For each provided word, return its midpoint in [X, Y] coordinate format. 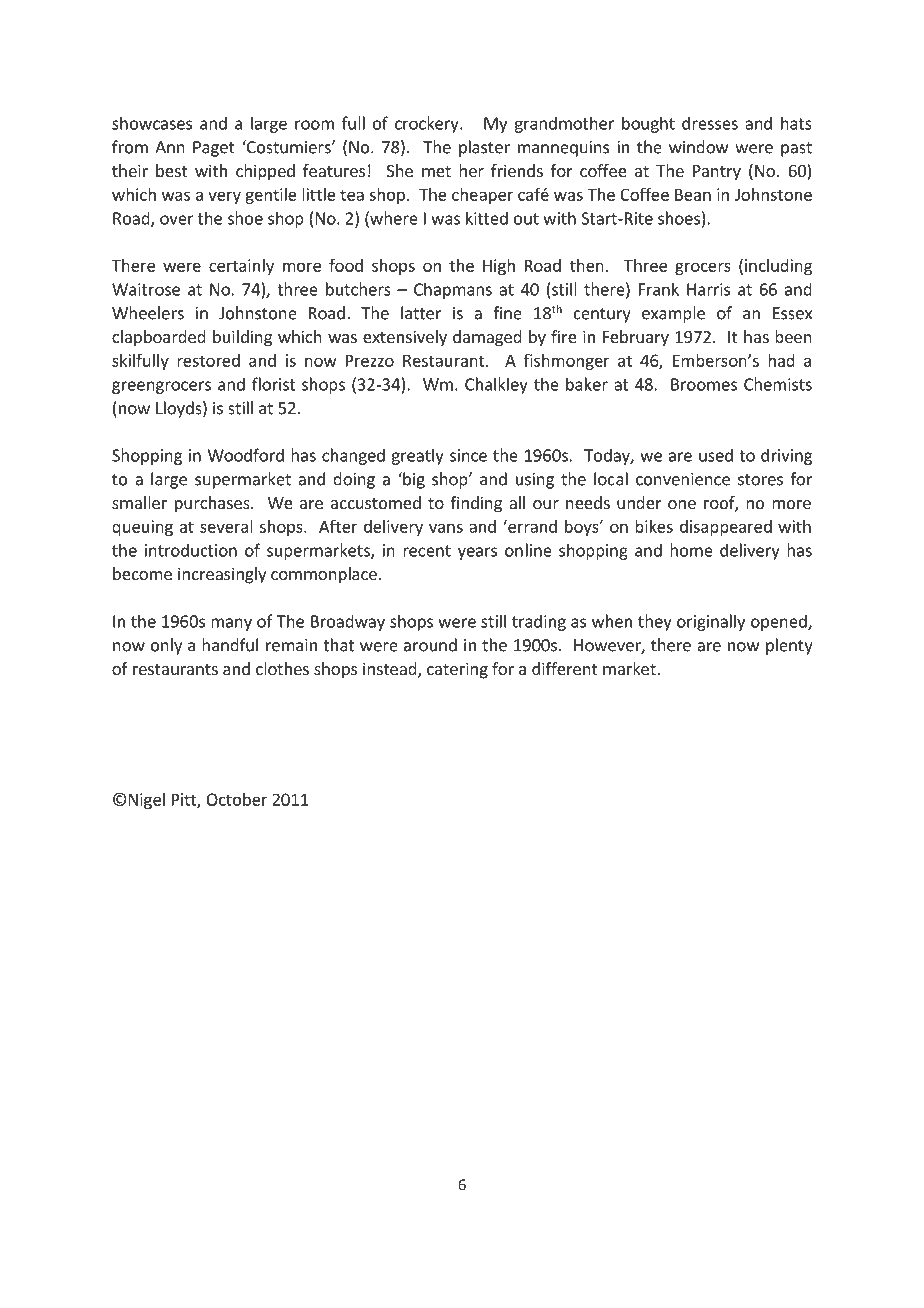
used [716, 455]
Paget [214, 149]
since [468, 455]
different [564, 668]
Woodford [246, 455]
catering [457, 670]
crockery [428, 124]
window [698, 147]
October [236, 799]
